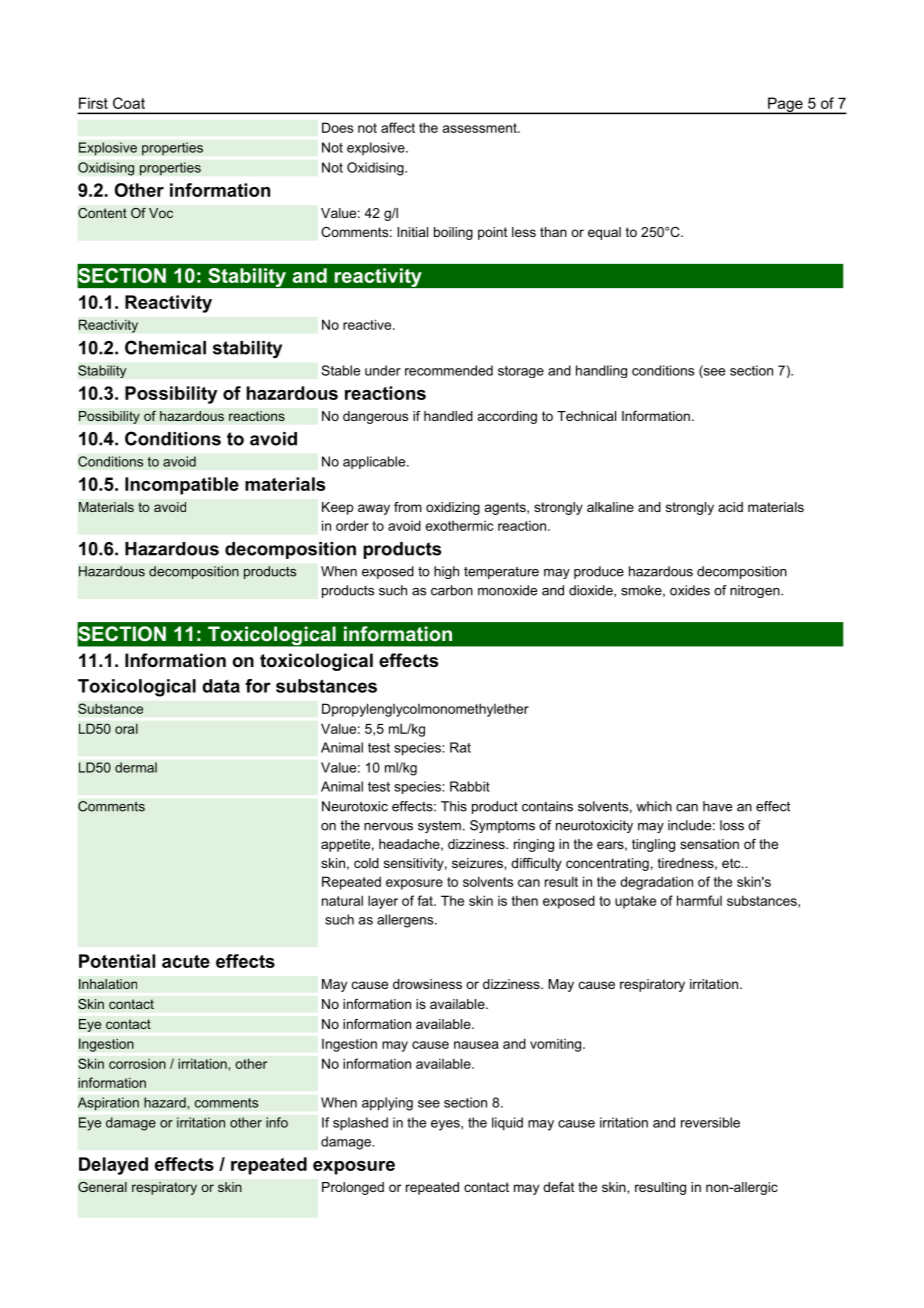 This screenshot has height=1308, width=924. What do you see at coordinates (785, 105) in the screenshot?
I see `Page` at bounding box center [785, 105].
